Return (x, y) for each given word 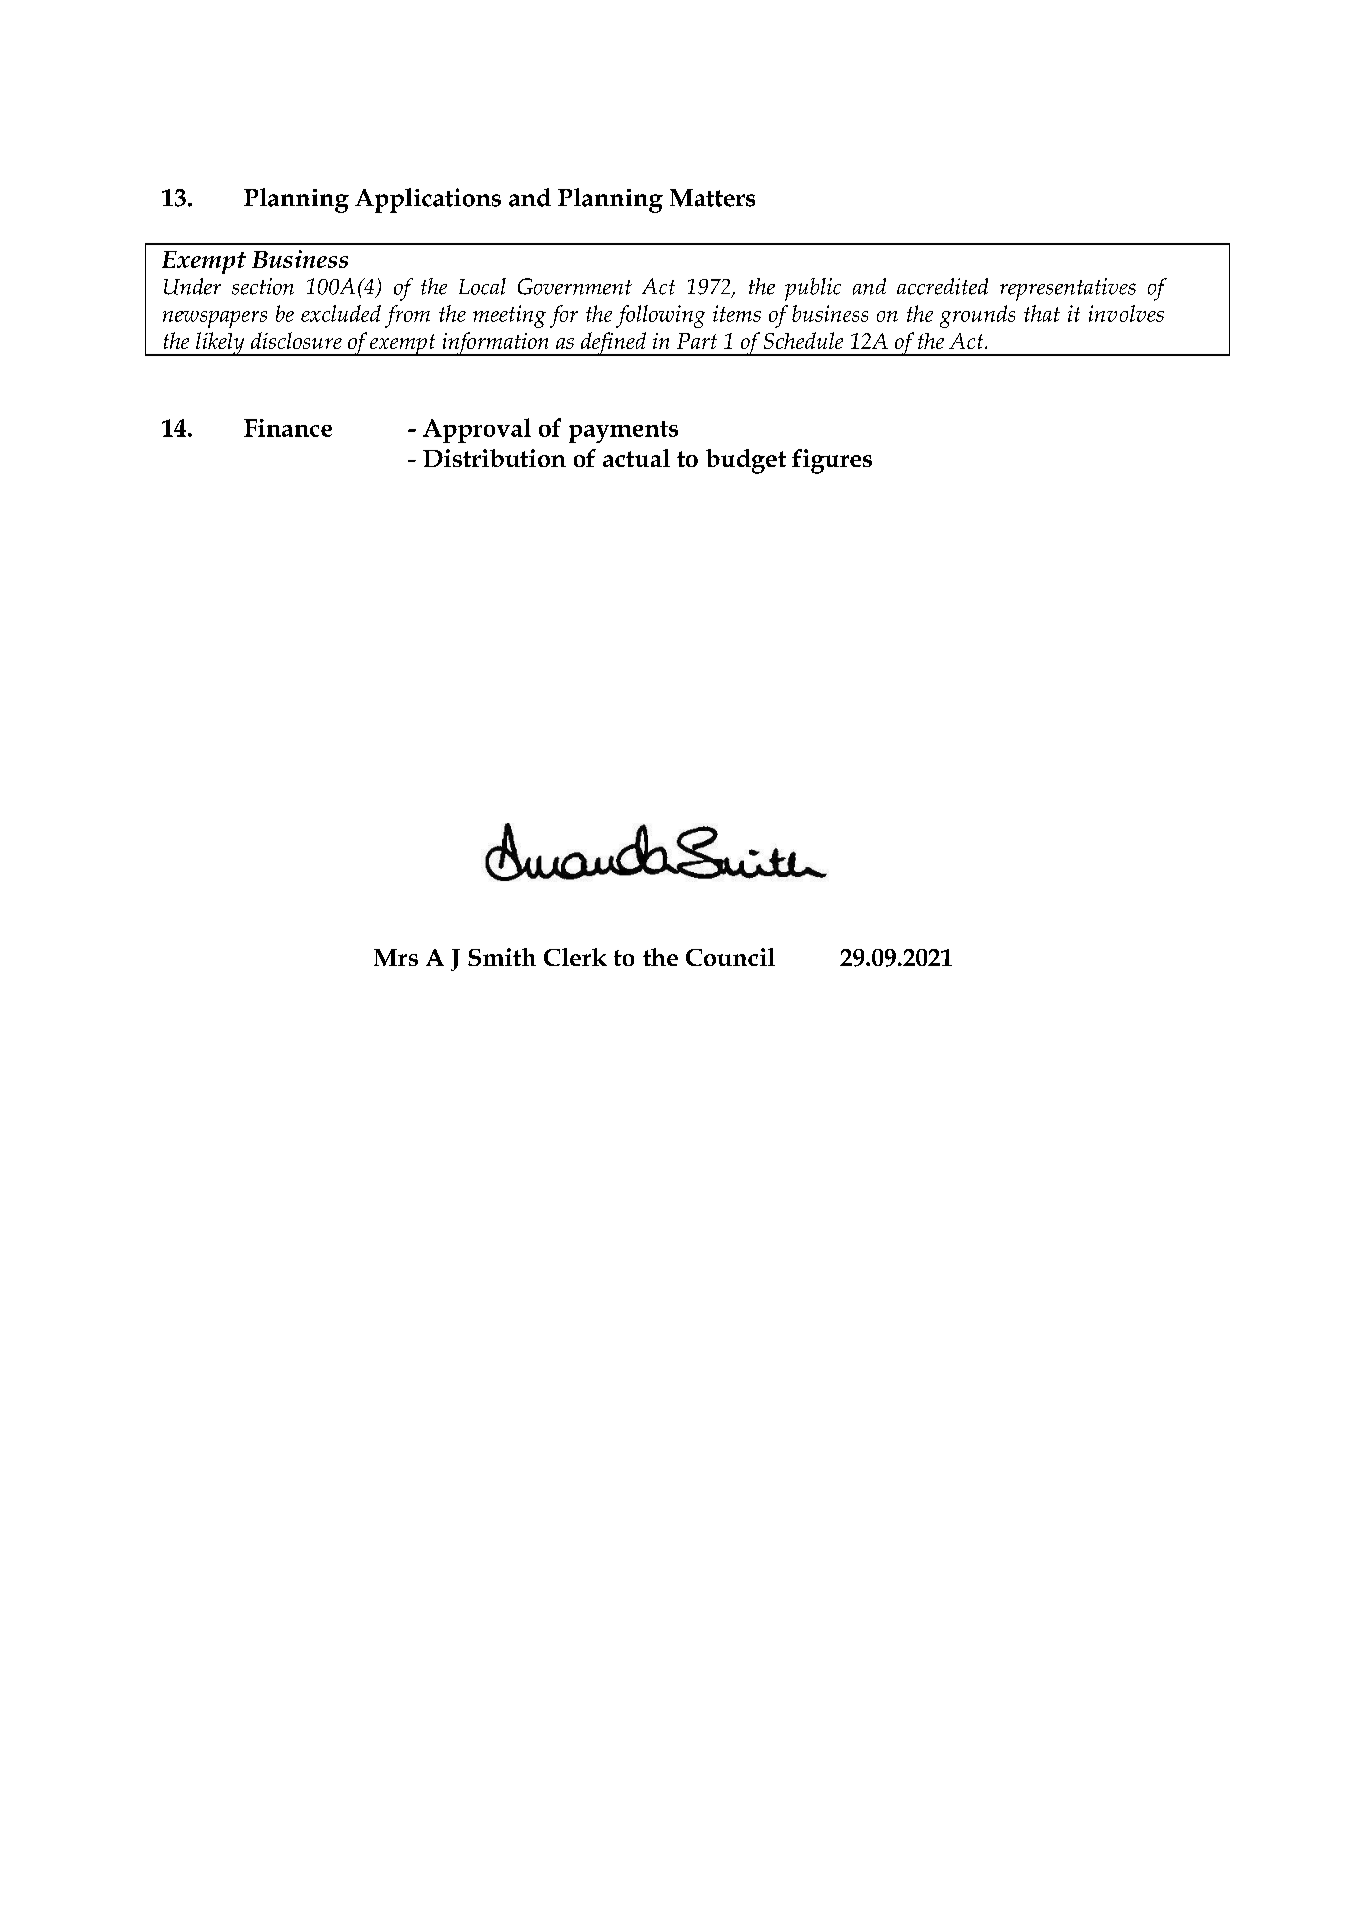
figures (832, 461)
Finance (288, 428)
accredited (942, 286)
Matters (712, 198)
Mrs (396, 957)
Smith (502, 957)
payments (623, 432)
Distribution (494, 458)
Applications (428, 200)
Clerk (575, 957)
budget (746, 461)
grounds (977, 316)
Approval (477, 430)
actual (636, 458)
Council (730, 957)
